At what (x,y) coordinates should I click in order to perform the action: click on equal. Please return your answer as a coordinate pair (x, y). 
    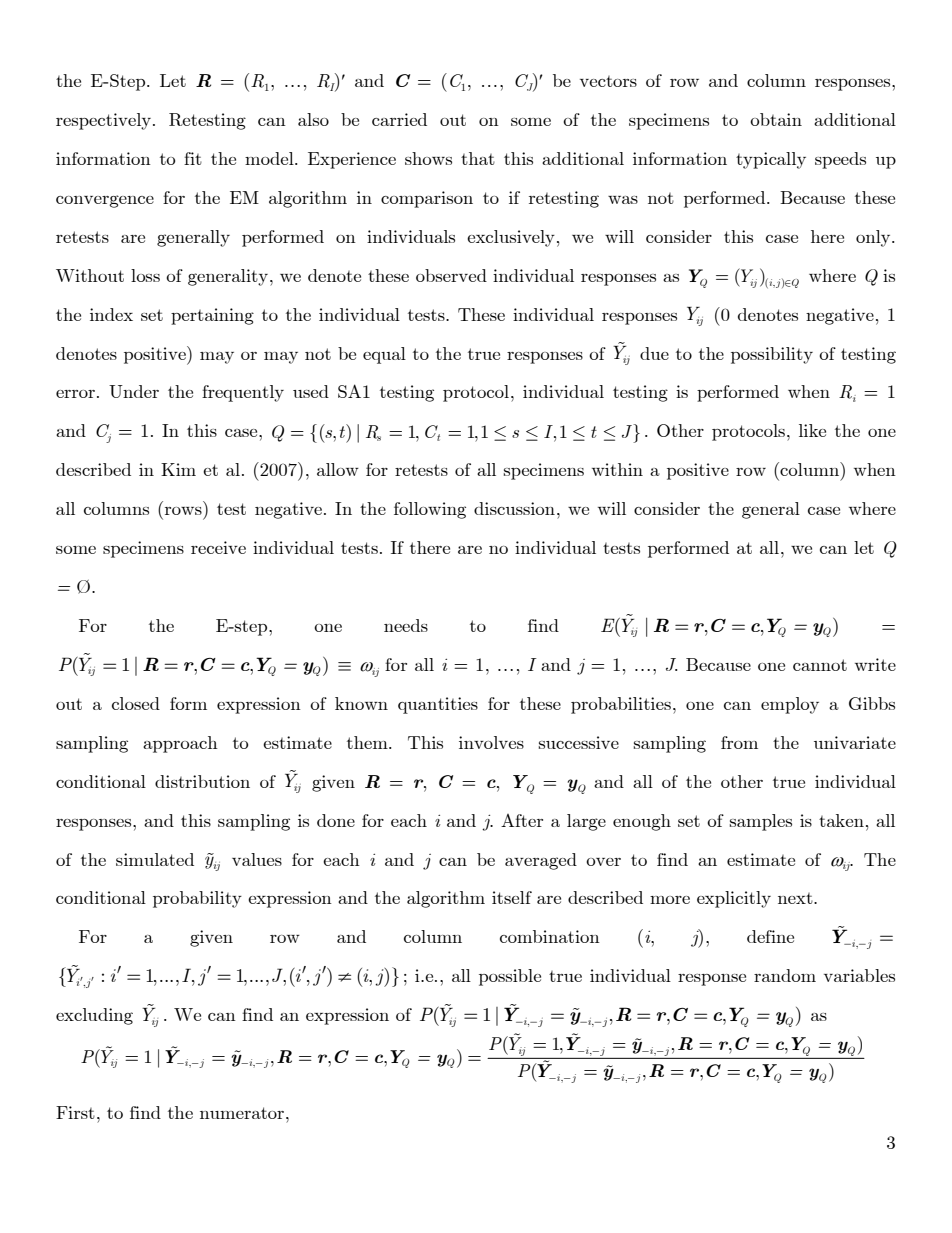
    Looking at the image, I should click on (384, 355).
